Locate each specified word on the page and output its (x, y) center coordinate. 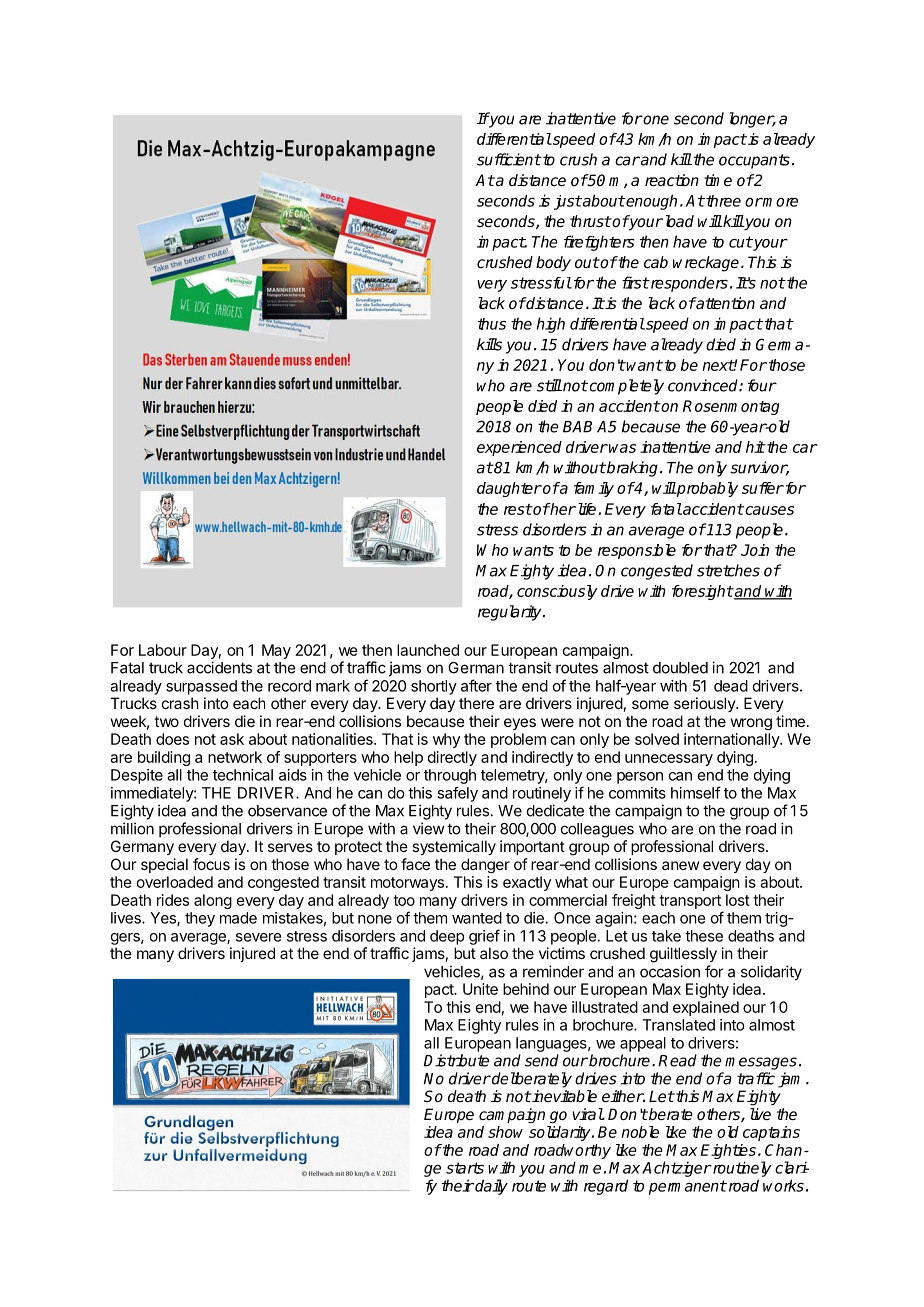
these (704, 936)
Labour (163, 650)
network (235, 757)
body (553, 264)
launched (428, 650)
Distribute (456, 1060)
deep (447, 937)
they (200, 919)
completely (625, 387)
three (722, 201)
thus (492, 324)
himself (696, 792)
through (450, 776)
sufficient (509, 159)
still (549, 385)
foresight (702, 592)
